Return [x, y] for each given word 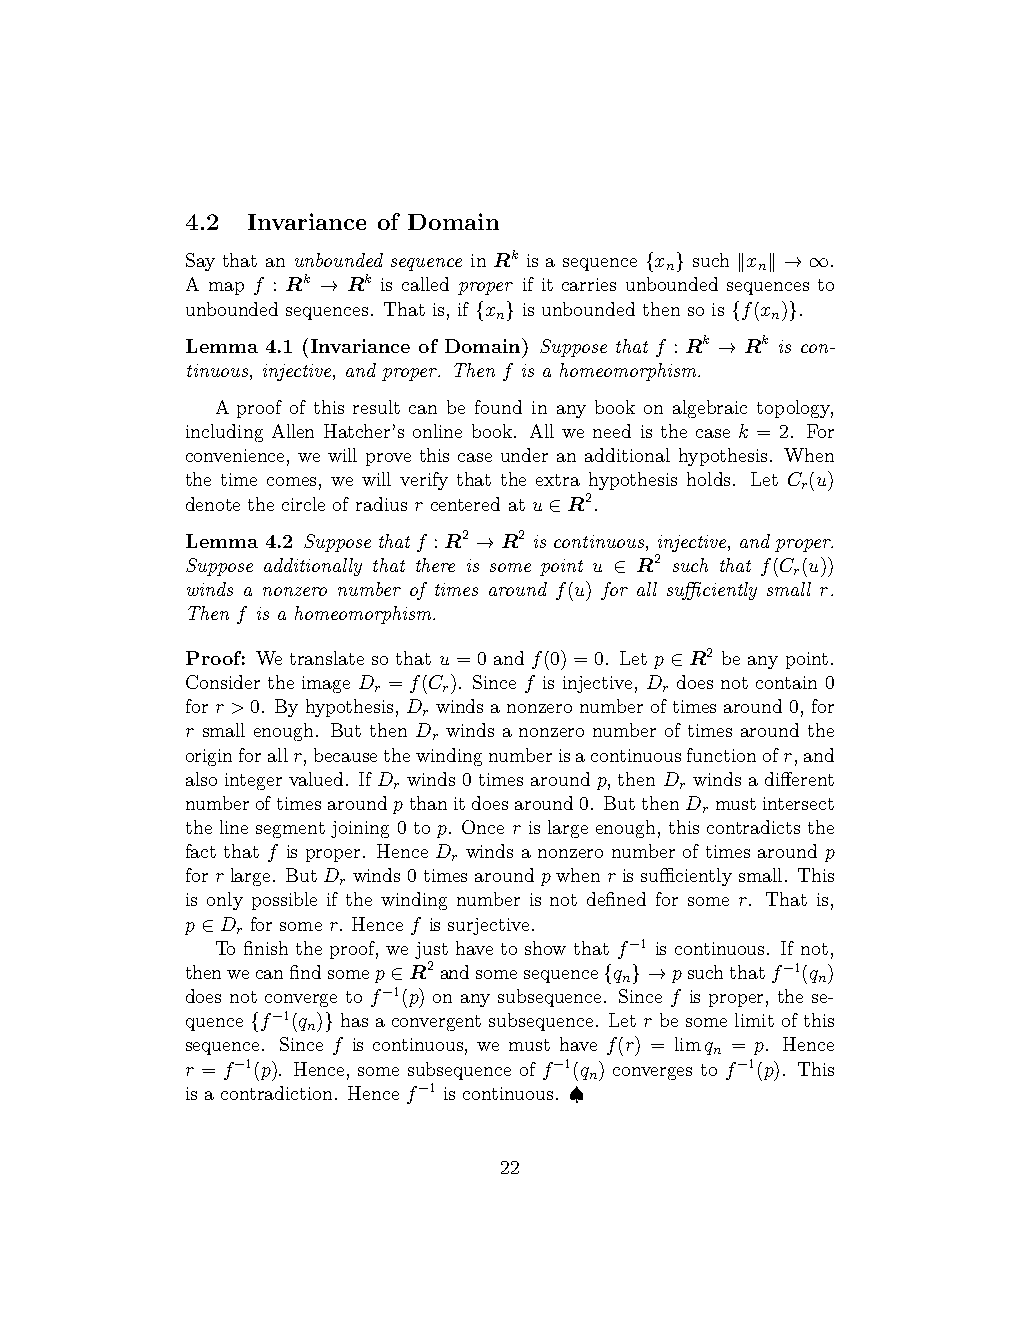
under [524, 455]
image [326, 684]
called [425, 284]
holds [708, 479]
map [226, 288]
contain [786, 682]
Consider [223, 682]
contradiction [278, 1093]
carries [589, 284]
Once [483, 827]
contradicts [753, 827]
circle [303, 504]
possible [284, 901]
